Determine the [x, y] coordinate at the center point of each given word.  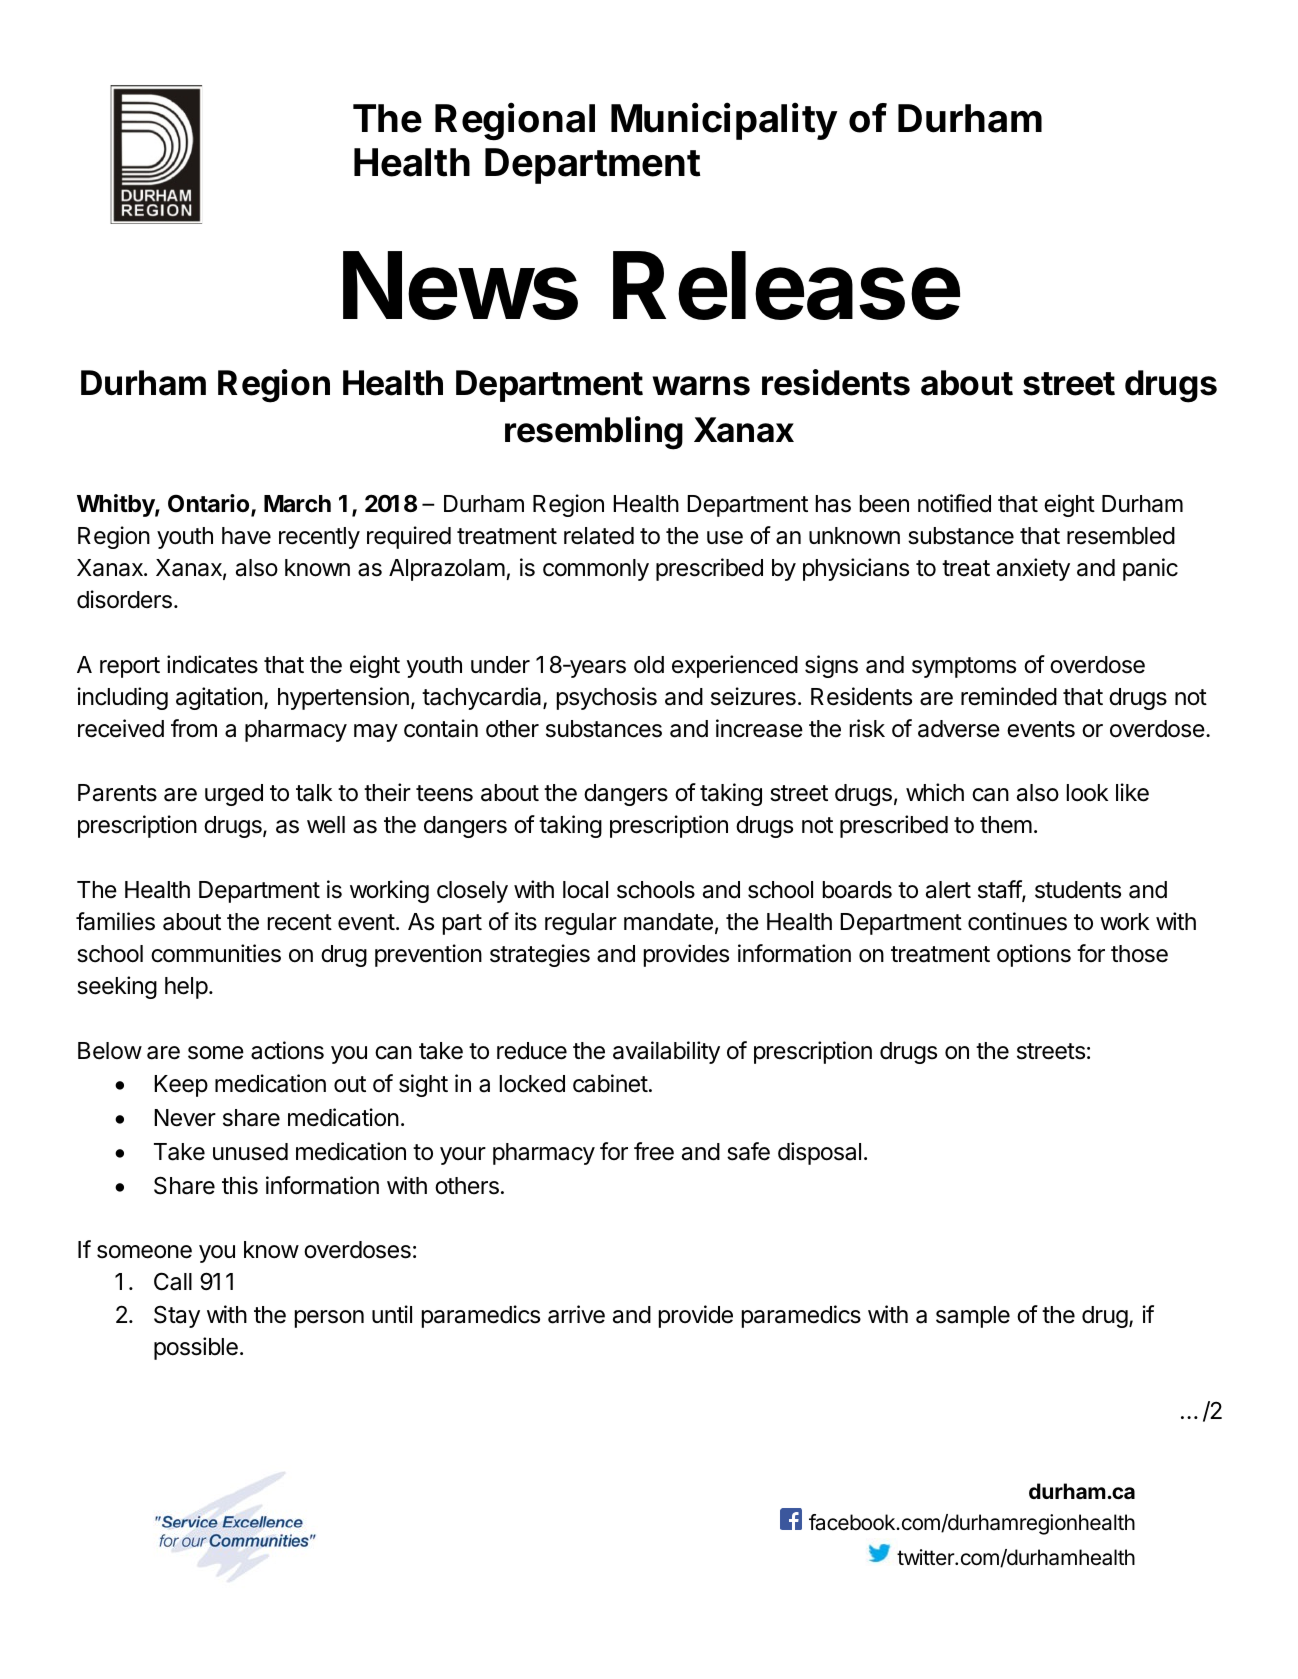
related [599, 536]
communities [216, 953]
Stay [177, 1316]
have [246, 536]
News [460, 285]
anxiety [1033, 569]
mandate [668, 922]
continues [1017, 921]
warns [701, 386]
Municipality [724, 121]
